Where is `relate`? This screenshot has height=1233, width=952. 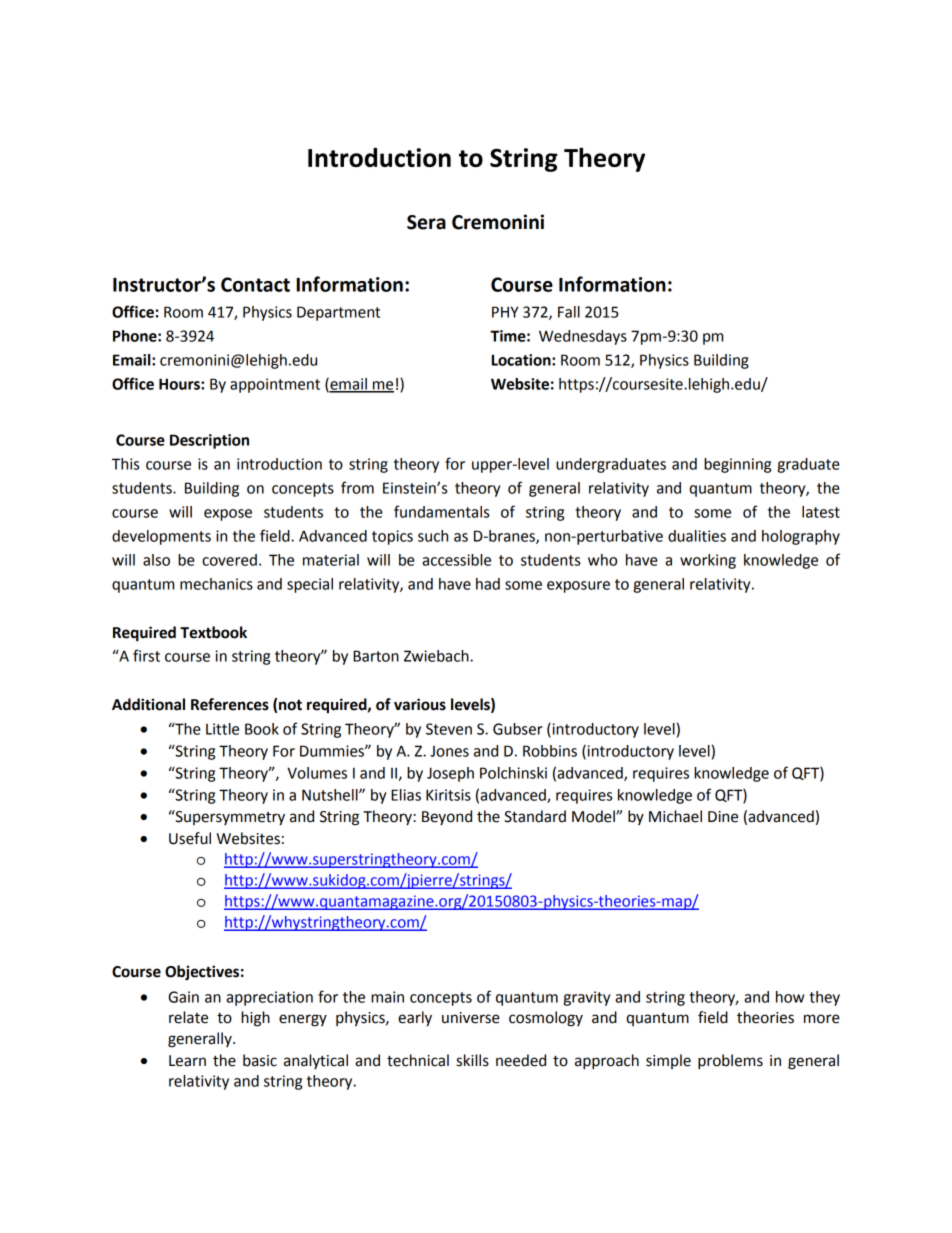 relate is located at coordinates (188, 1017).
